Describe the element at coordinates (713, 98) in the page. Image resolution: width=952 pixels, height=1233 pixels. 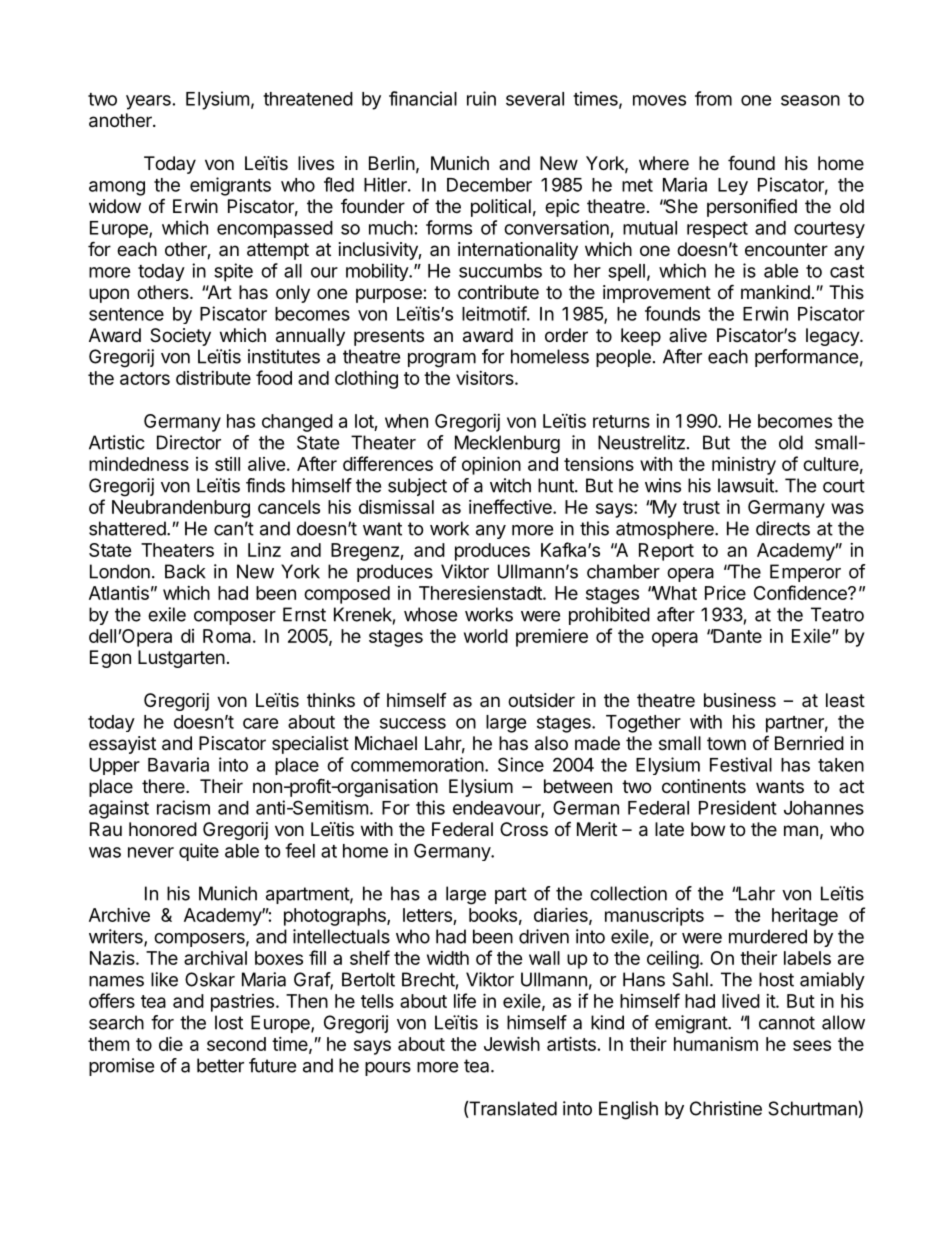
I see `from` at that location.
